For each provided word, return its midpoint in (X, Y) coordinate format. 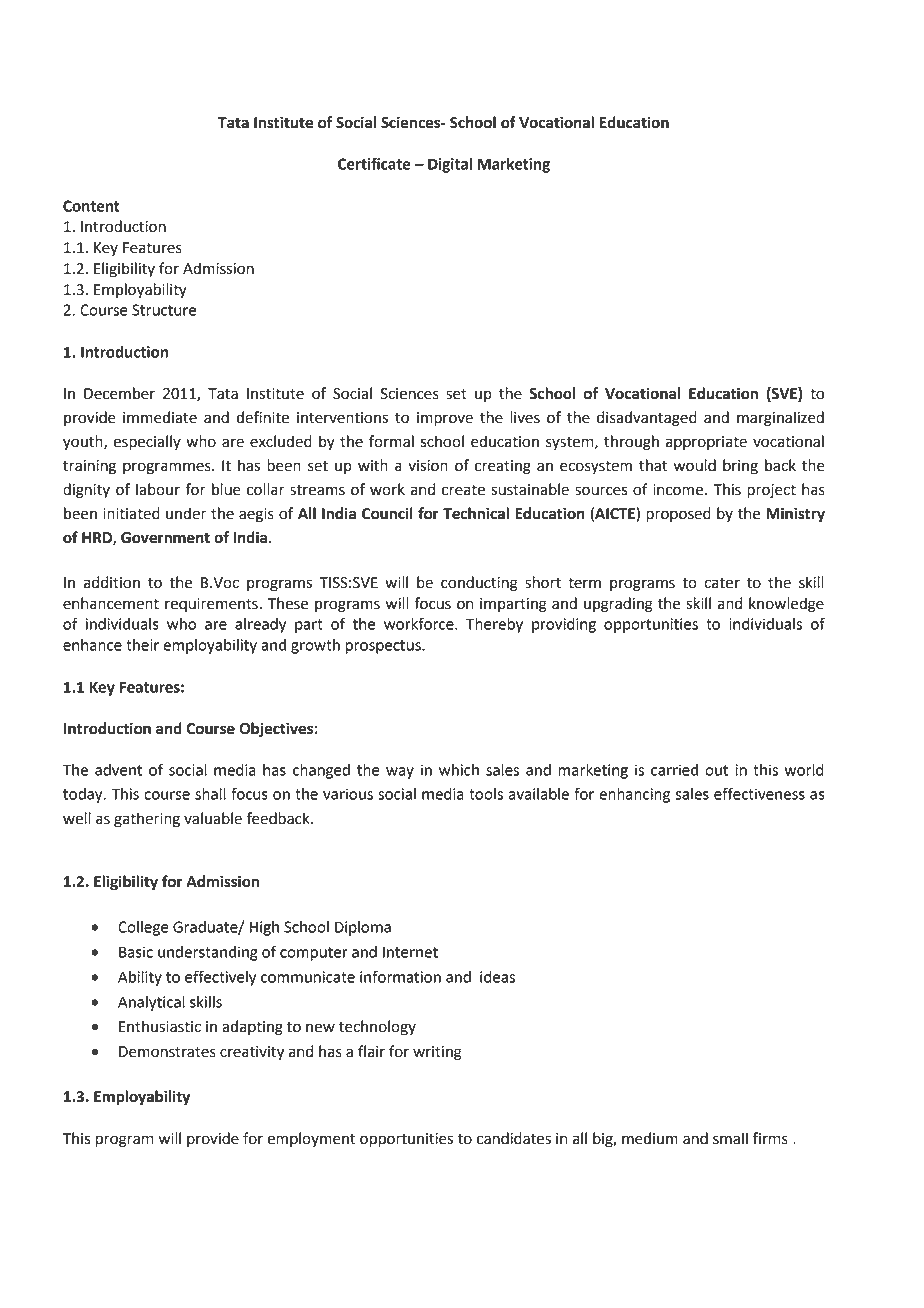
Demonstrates (167, 1052)
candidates (514, 1138)
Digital (450, 165)
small (730, 1138)
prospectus (384, 647)
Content (91, 206)
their (142, 645)
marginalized (780, 419)
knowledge (786, 605)
